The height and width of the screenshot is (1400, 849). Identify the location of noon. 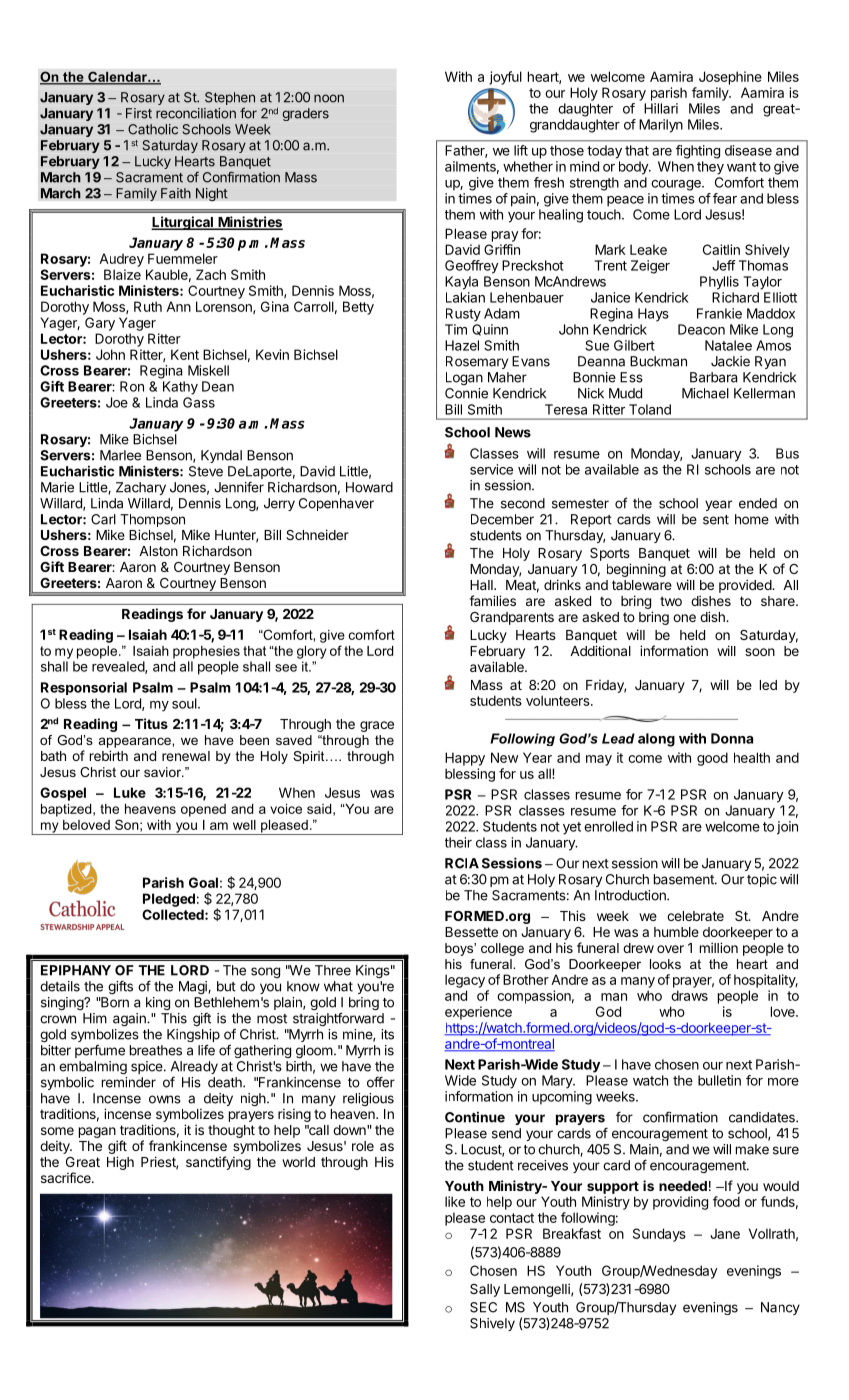
(329, 98).
